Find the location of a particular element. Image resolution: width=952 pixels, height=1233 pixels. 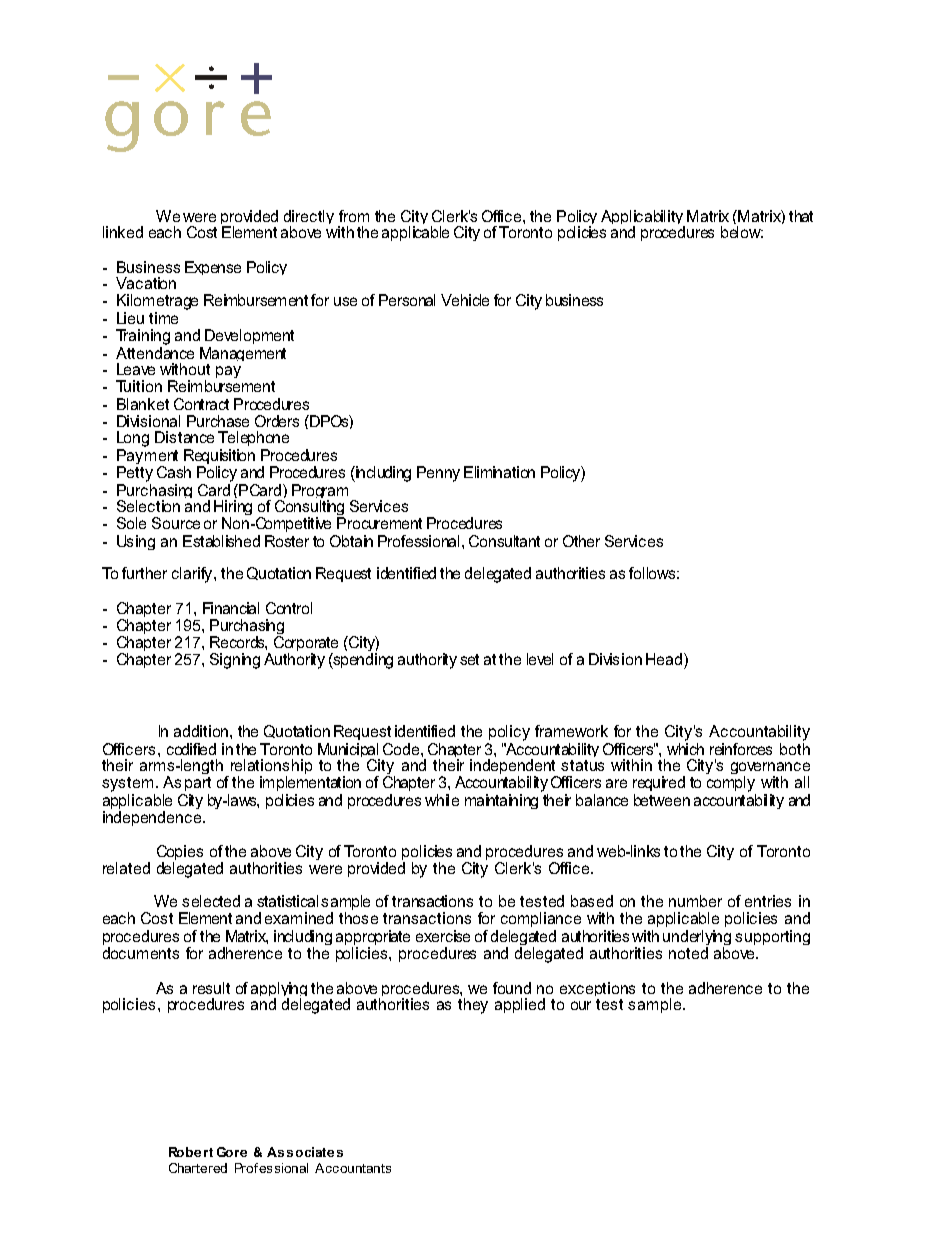

set is located at coordinates (469, 659).
